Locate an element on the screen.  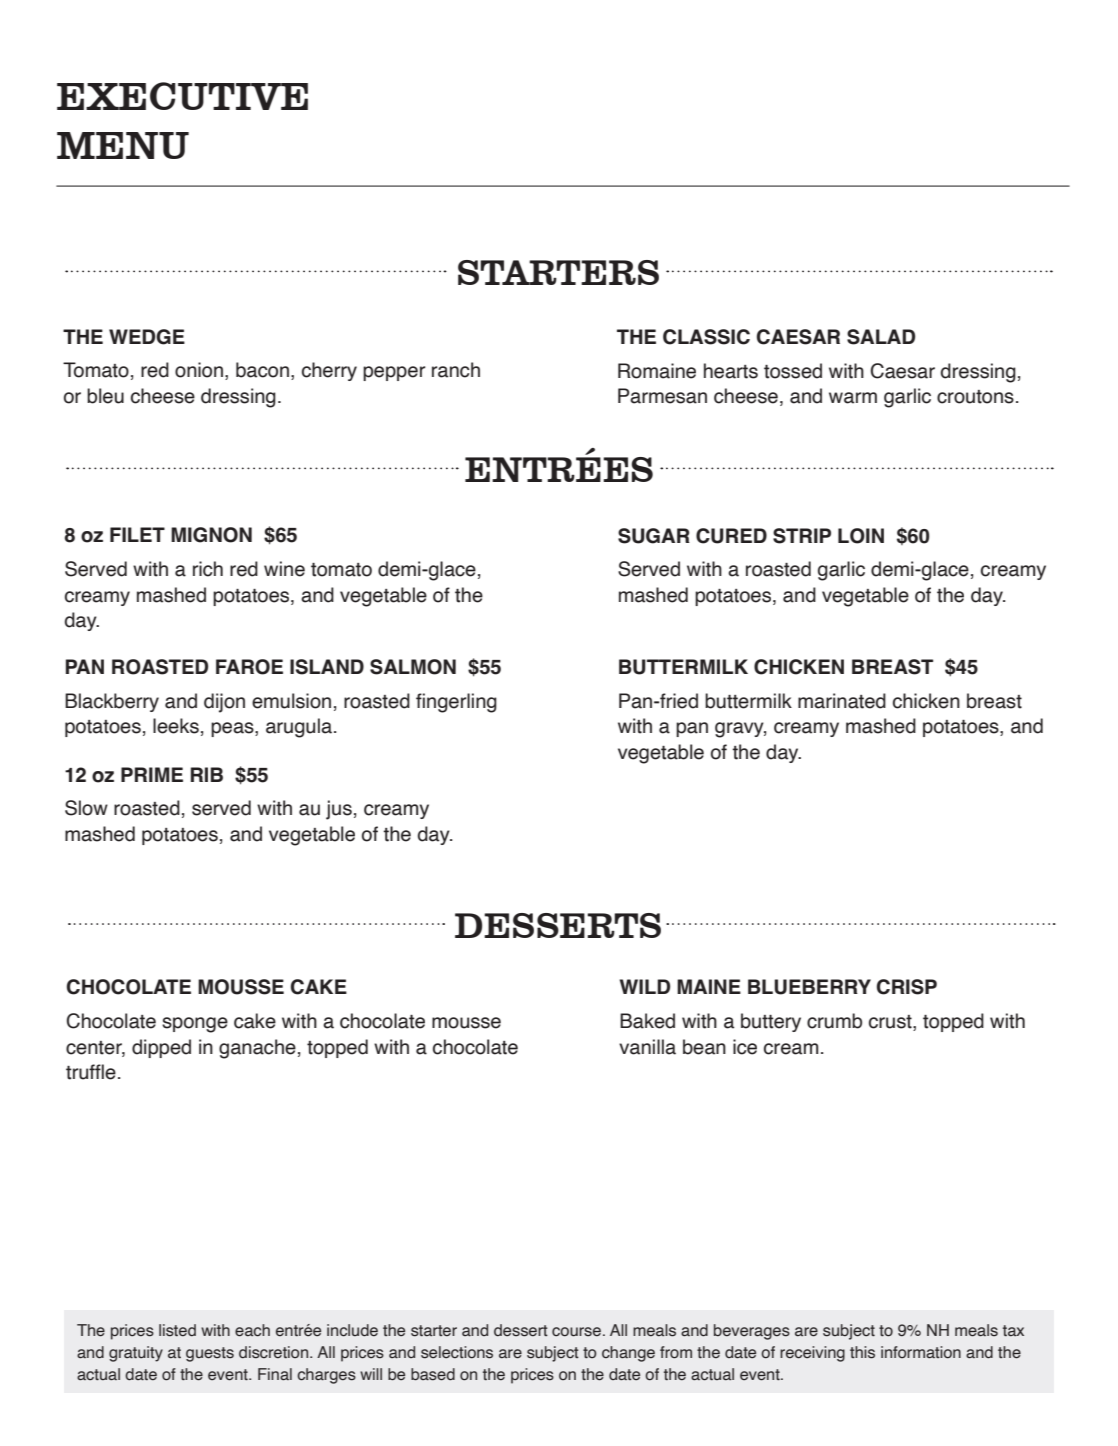
SUGAR is located at coordinates (654, 536).
